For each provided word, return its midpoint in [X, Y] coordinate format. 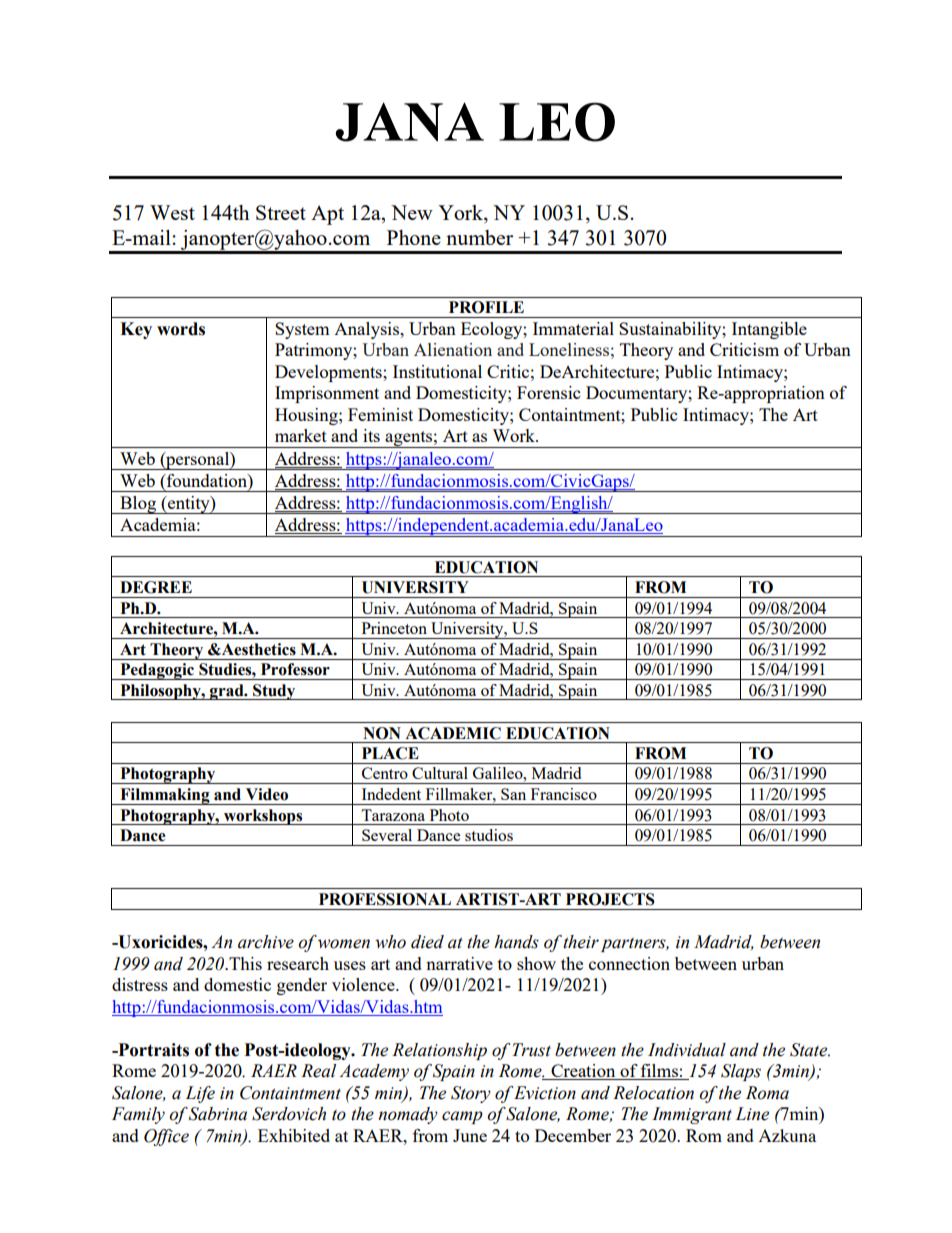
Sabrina [218, 1114]
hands [516, 942]
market [301, 435]
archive [266, 942]
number [479, 237]
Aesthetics [258, 649]
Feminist [380, 414]
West [172, 212]
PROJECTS [610, 899]
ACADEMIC [453, 733]
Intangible [769, 330]
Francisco [564, 794]
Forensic [548, 392]
